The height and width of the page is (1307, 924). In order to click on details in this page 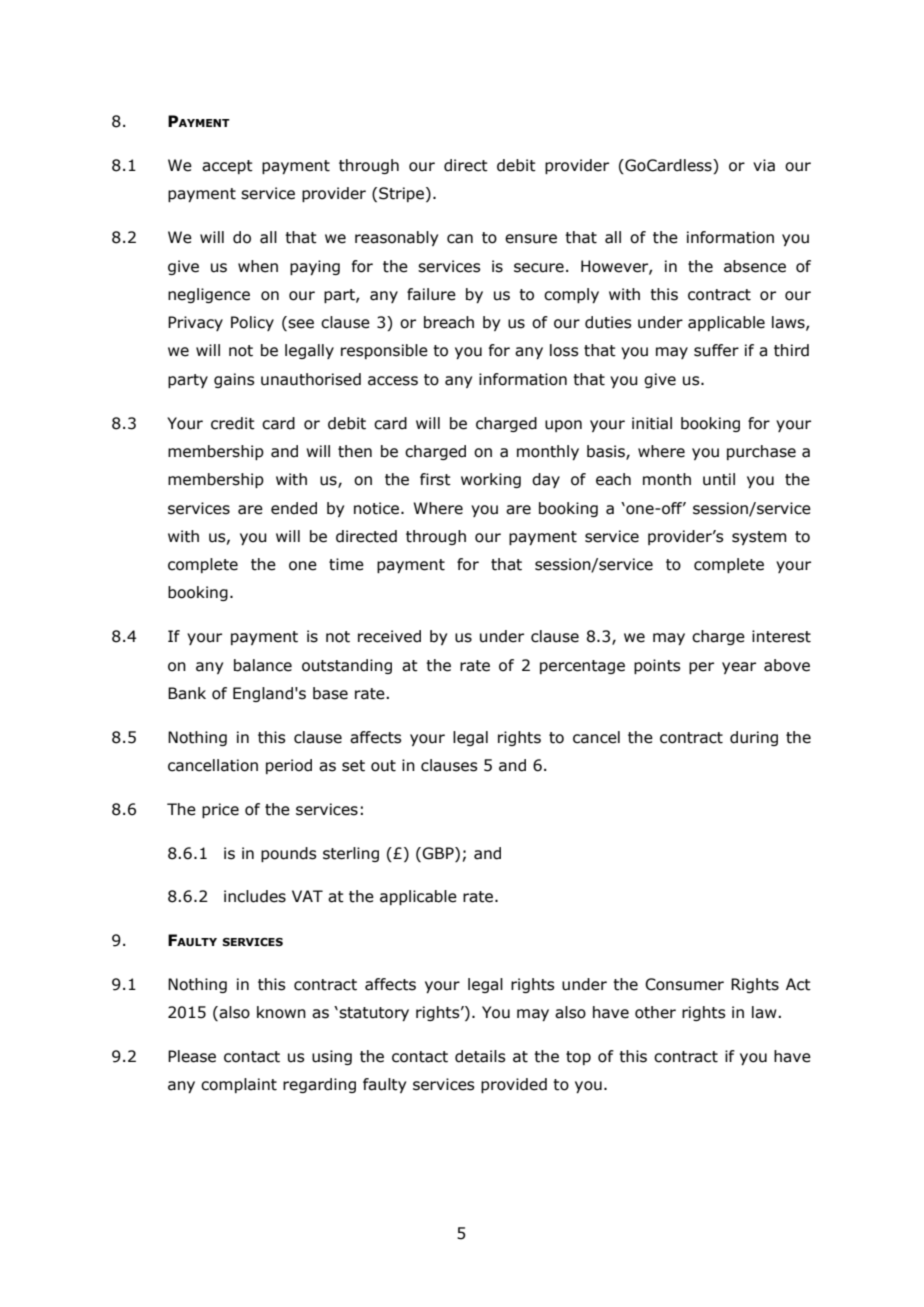, I will do `click(480, 1056)`.
